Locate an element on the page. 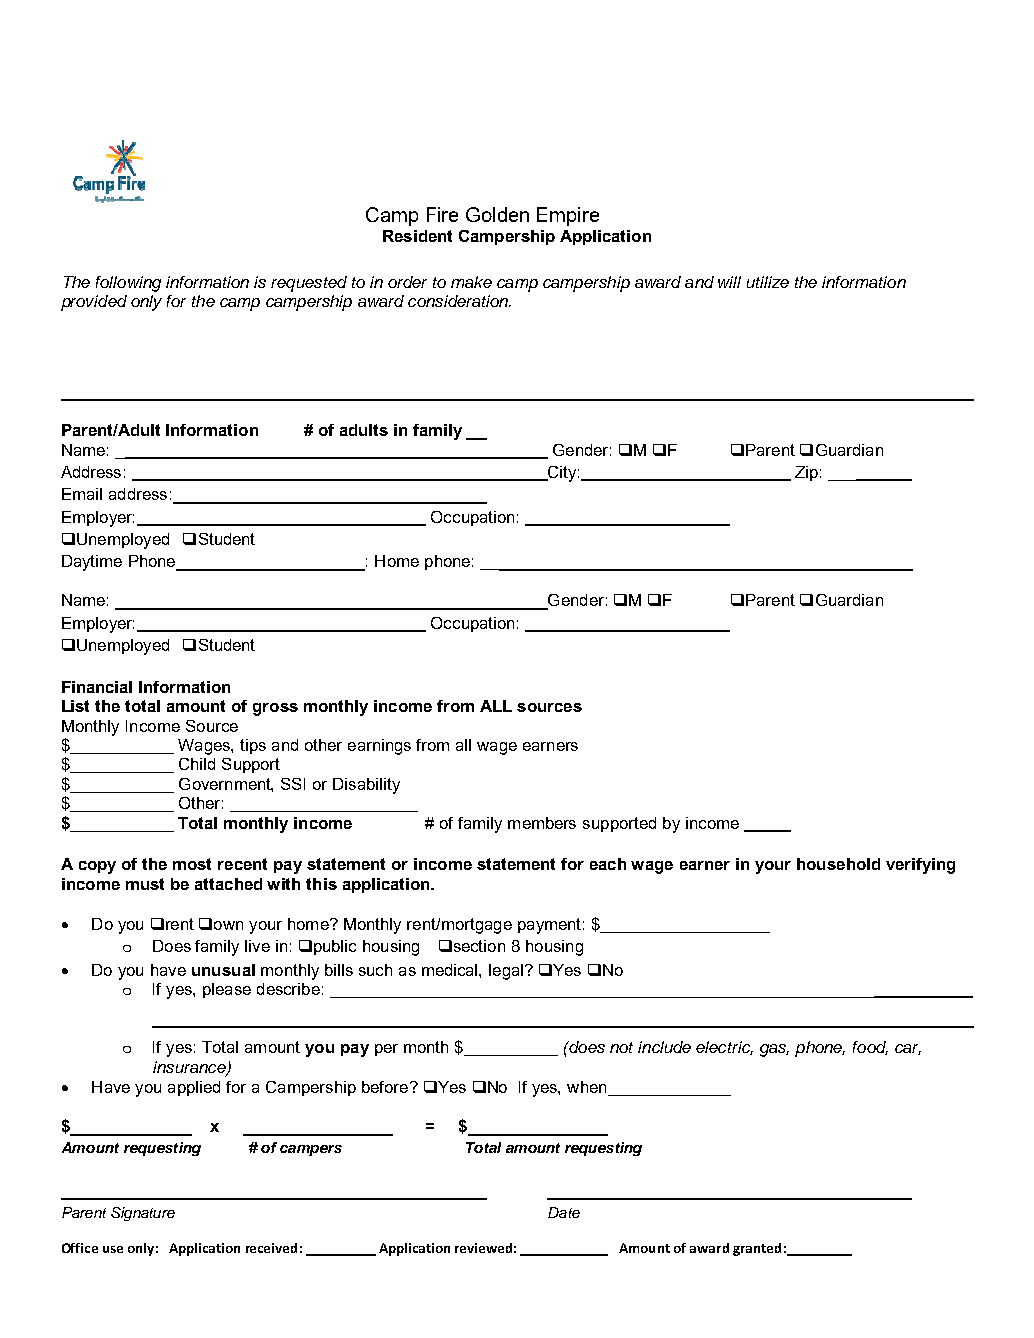  verifying is located at coordinates (920, 866).
